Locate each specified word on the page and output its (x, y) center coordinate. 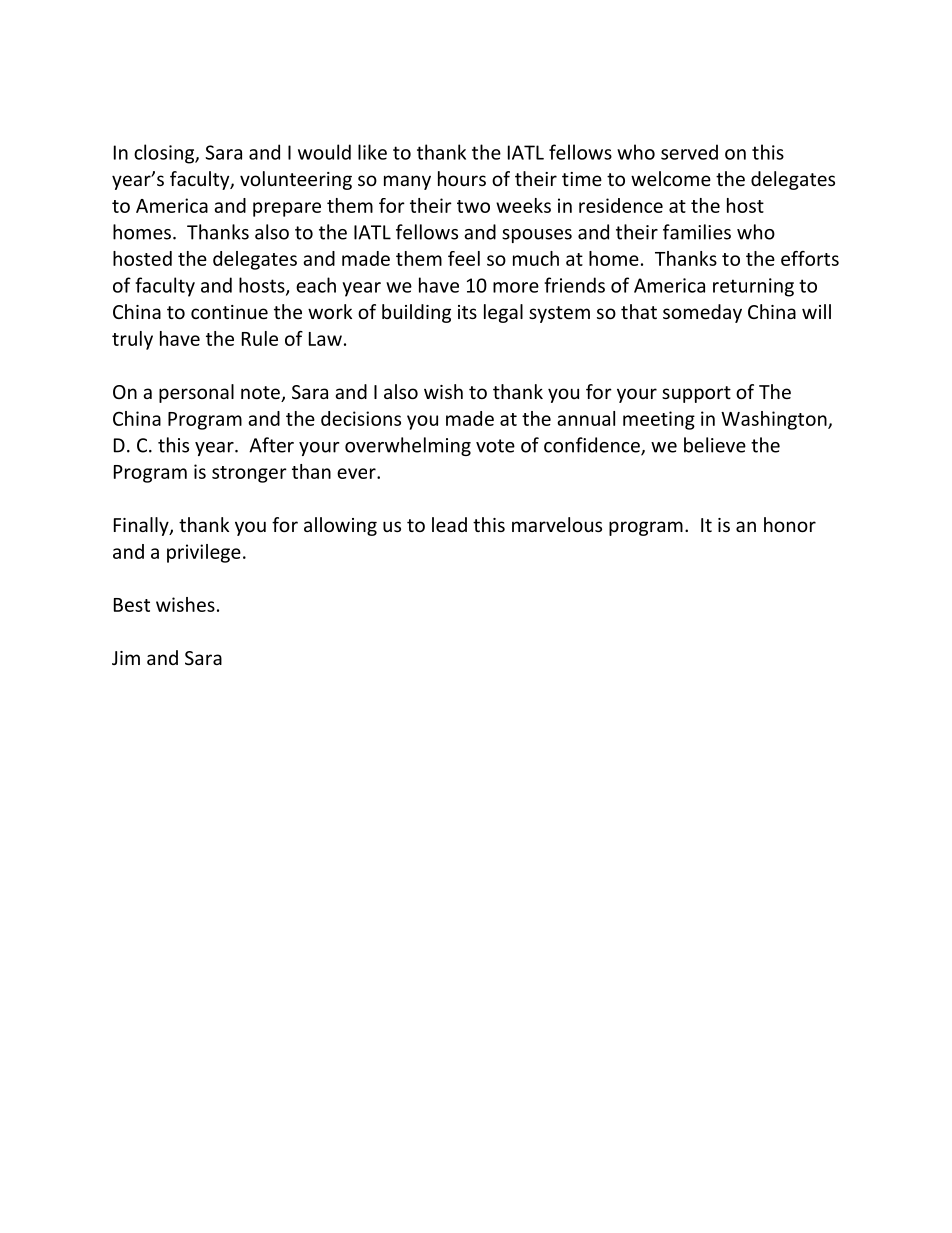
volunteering (296, 180)
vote (495, 446)
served (689, 152)
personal (196, 393)
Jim (126, 658)
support (696, 394)
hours (462, 178)
